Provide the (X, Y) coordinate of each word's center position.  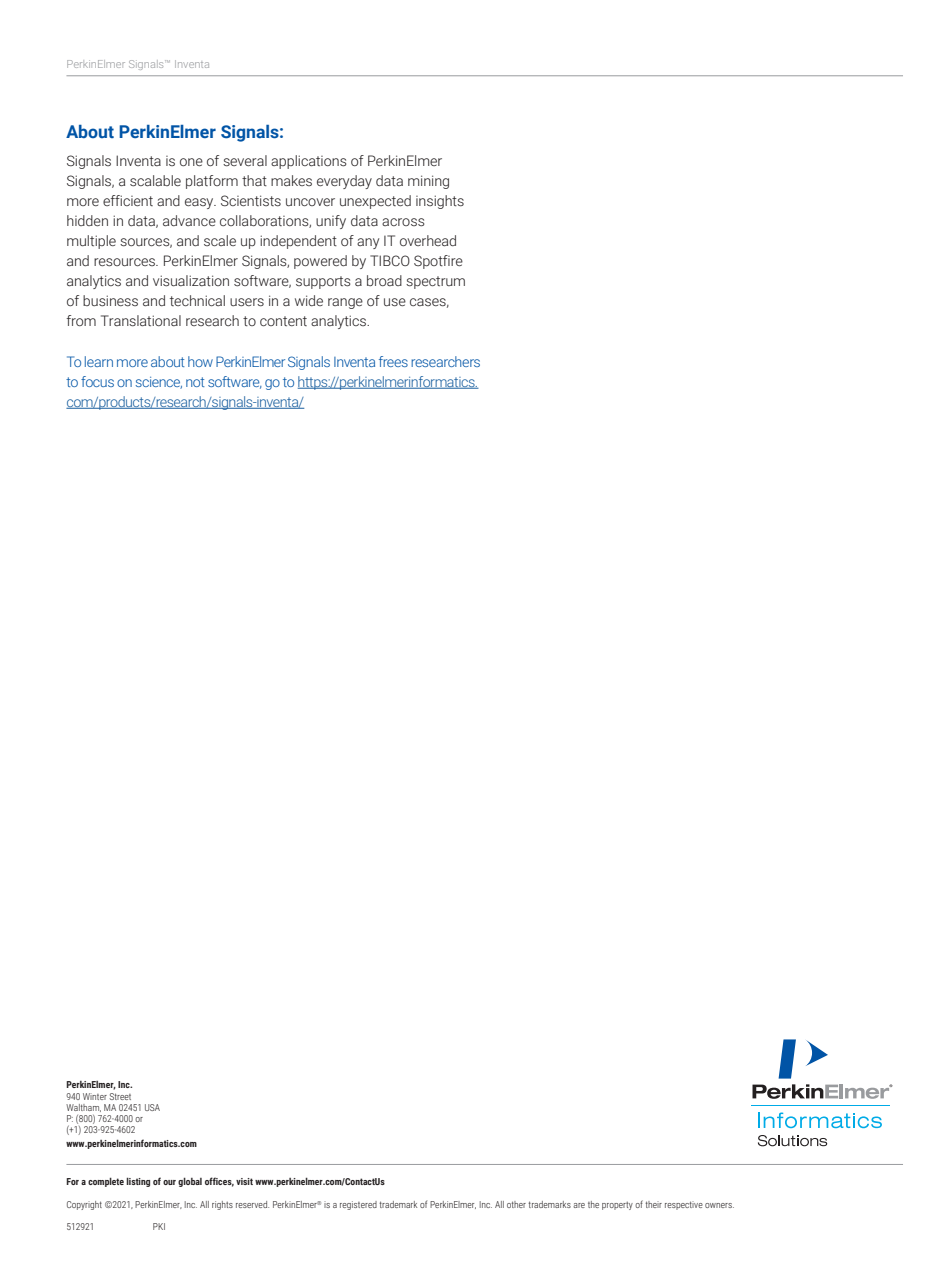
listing (138, 1182)
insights (440, 202)
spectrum (435, 282)
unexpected (375, 202)
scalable (155, 181)
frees (393, 361)
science (159, 383)
